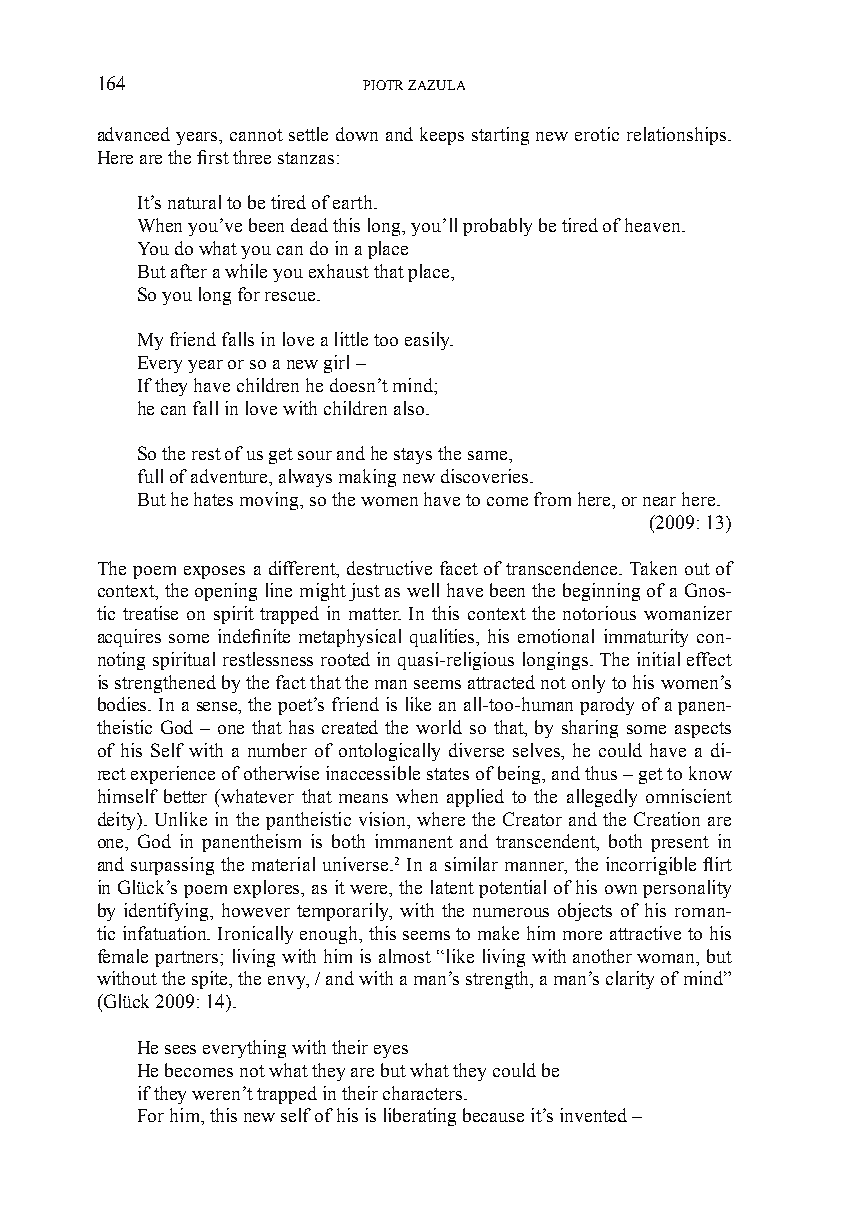  What do you see at coordinates (213, 157) in the image?
I see `first` at bounding box center [213, 157].
